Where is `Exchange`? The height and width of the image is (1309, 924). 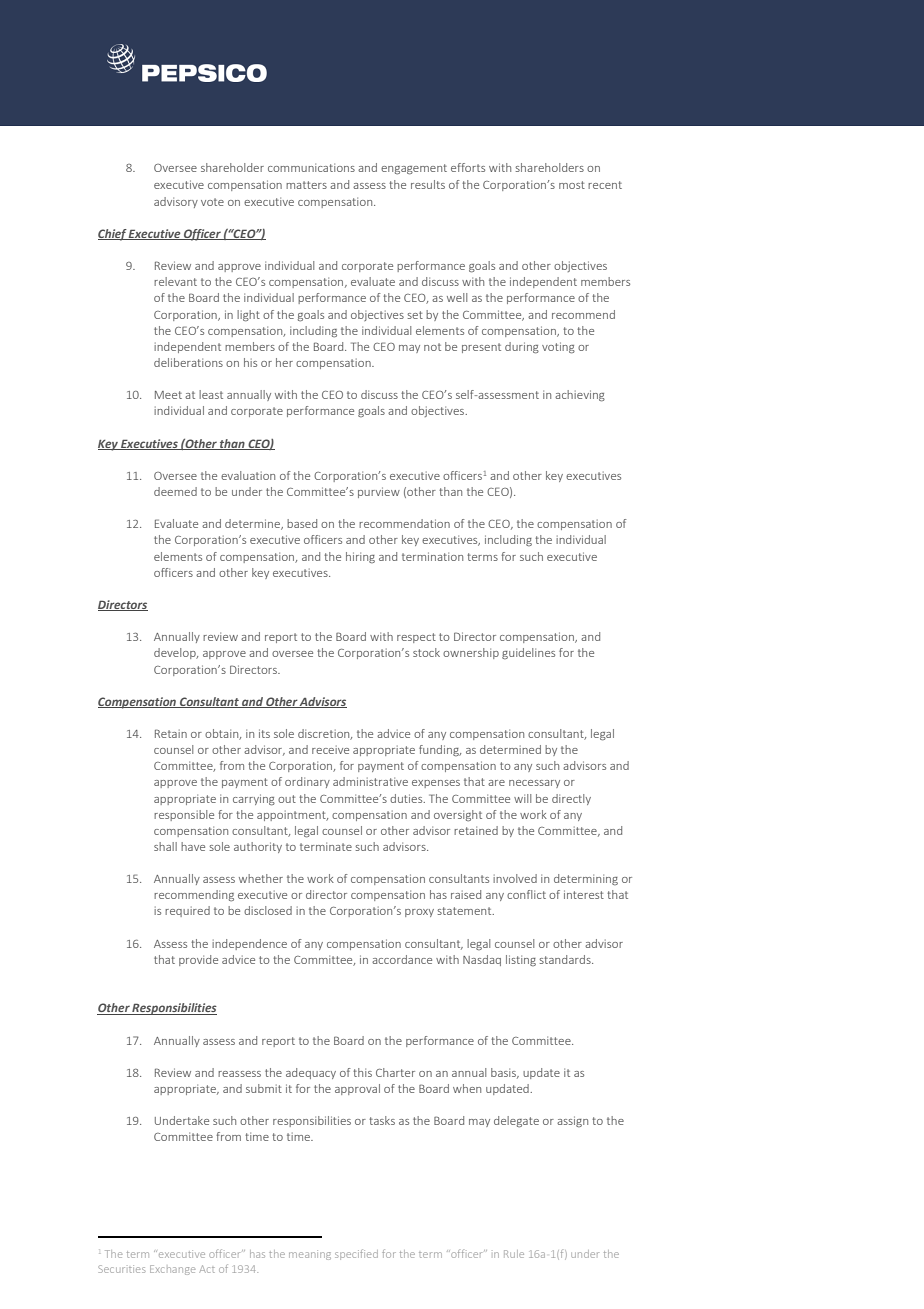 Exchange is located at coordinates (172, 1270).
